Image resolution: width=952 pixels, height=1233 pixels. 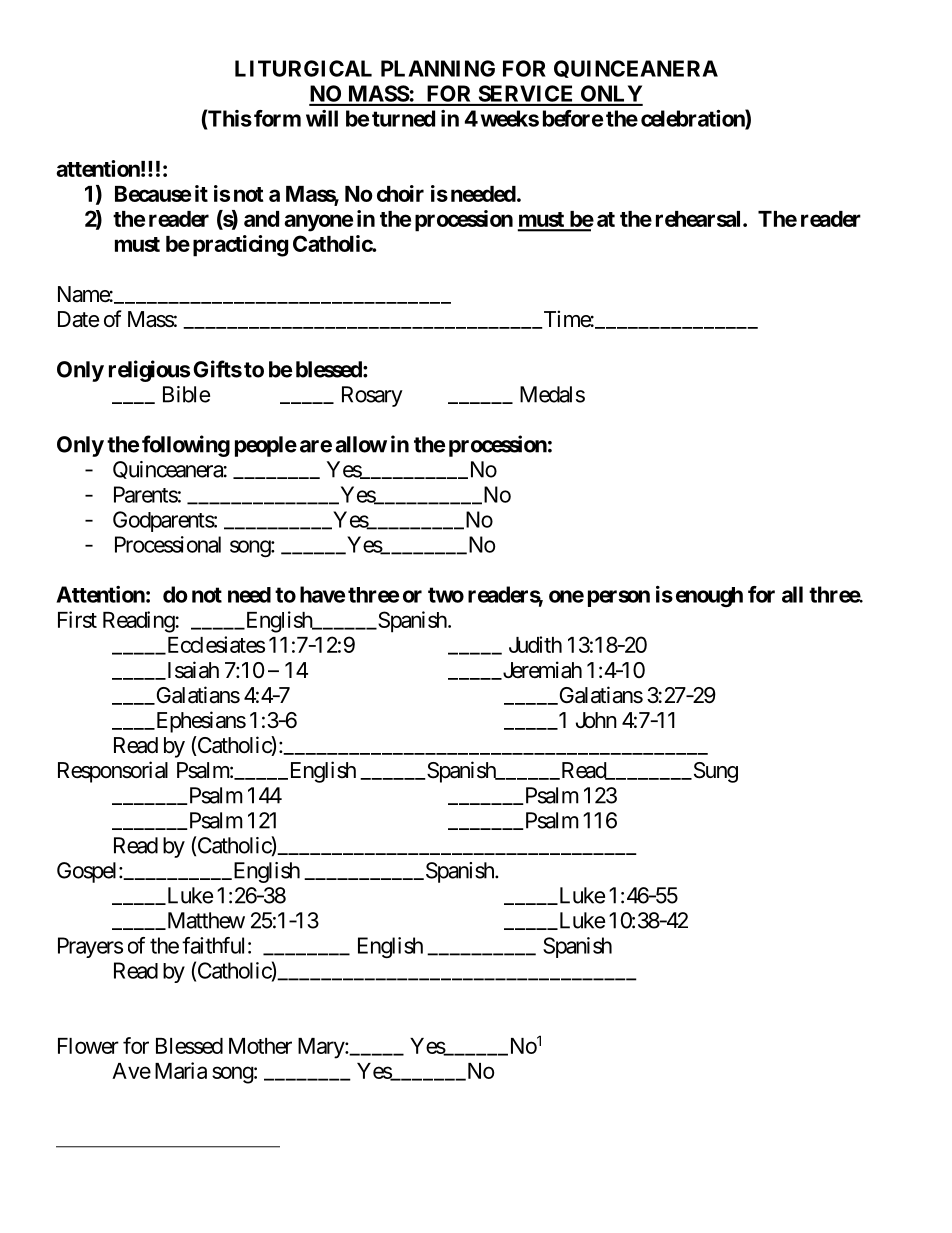 What do you see at coordinates (403, 118) in the screenshot?
I see `turned` at bounding box center [403, 118].
